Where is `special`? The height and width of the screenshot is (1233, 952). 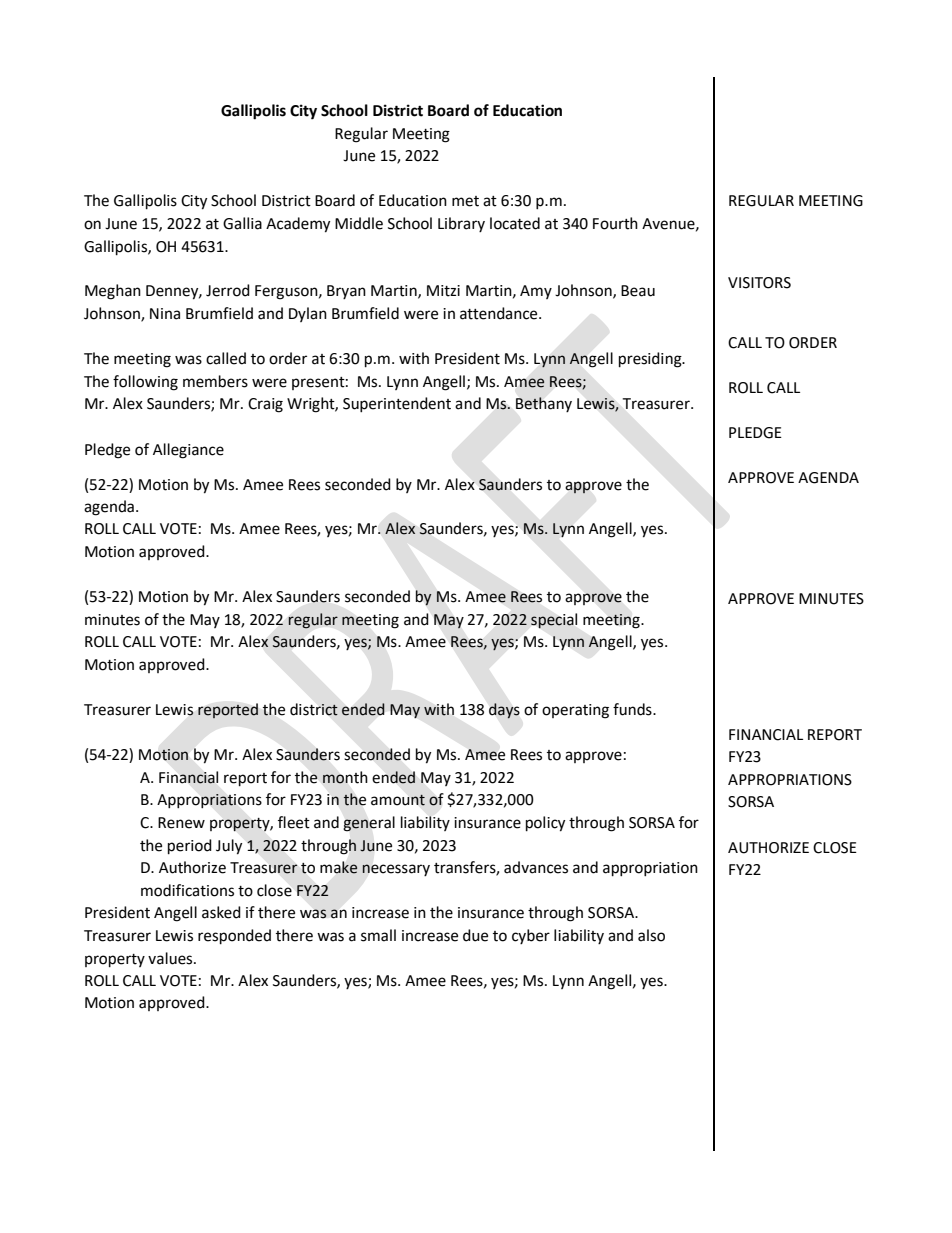 special is located at coordinates (554, 620).
